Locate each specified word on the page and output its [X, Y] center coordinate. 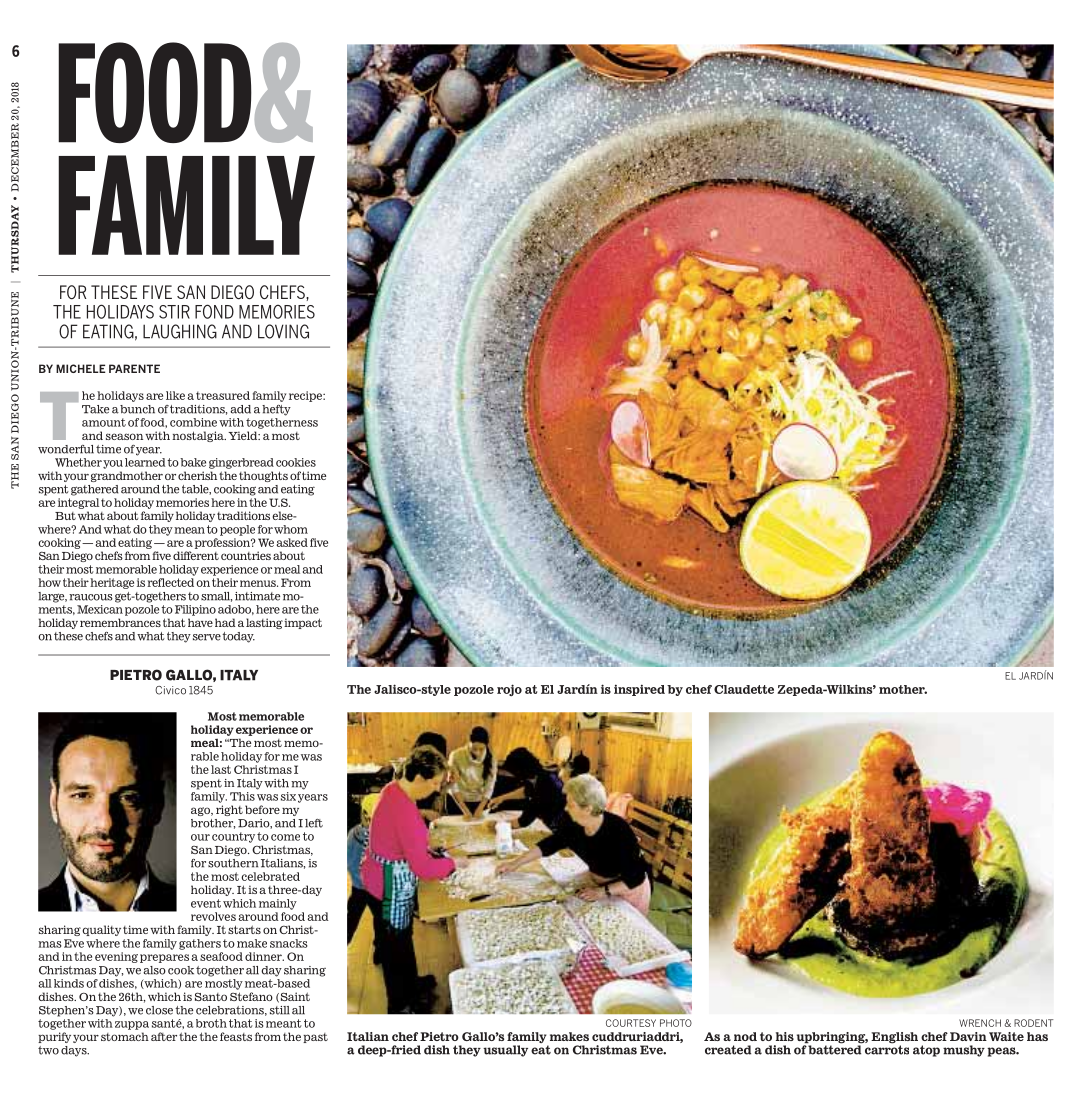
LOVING [283, 331]
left [314, 823]
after [164, 1036]
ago [202, 811]
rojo [509, 690]
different [196, 555]
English [894, 1039]
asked [292, 542]
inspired [639, 690]
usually [505, 1051]
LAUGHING [180, 331]
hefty [276, 410]
